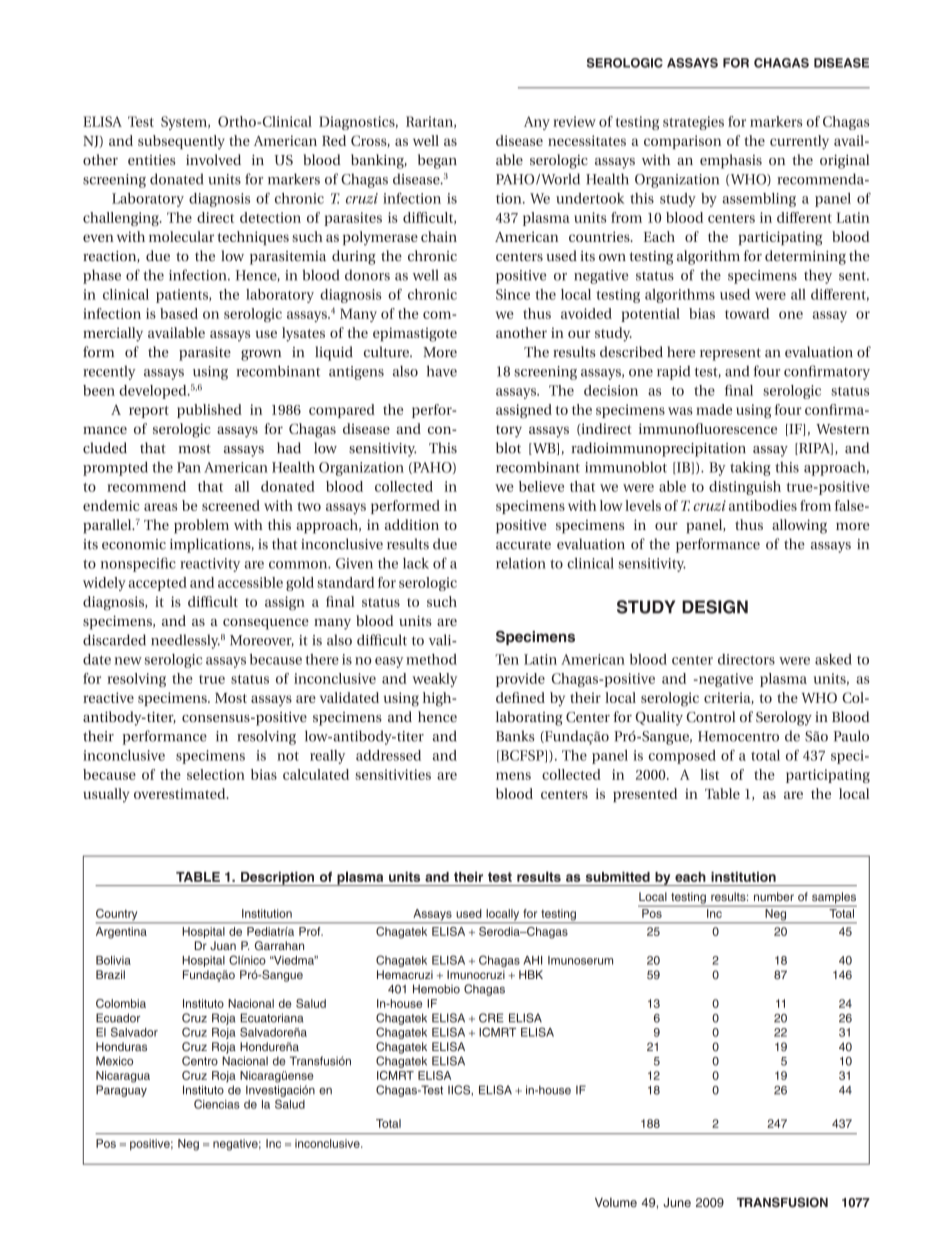 This screenshot has height=1256, width=952. Describe the element at coordinates (515, 736) in the screenshot. I see `Banks` at that location.
